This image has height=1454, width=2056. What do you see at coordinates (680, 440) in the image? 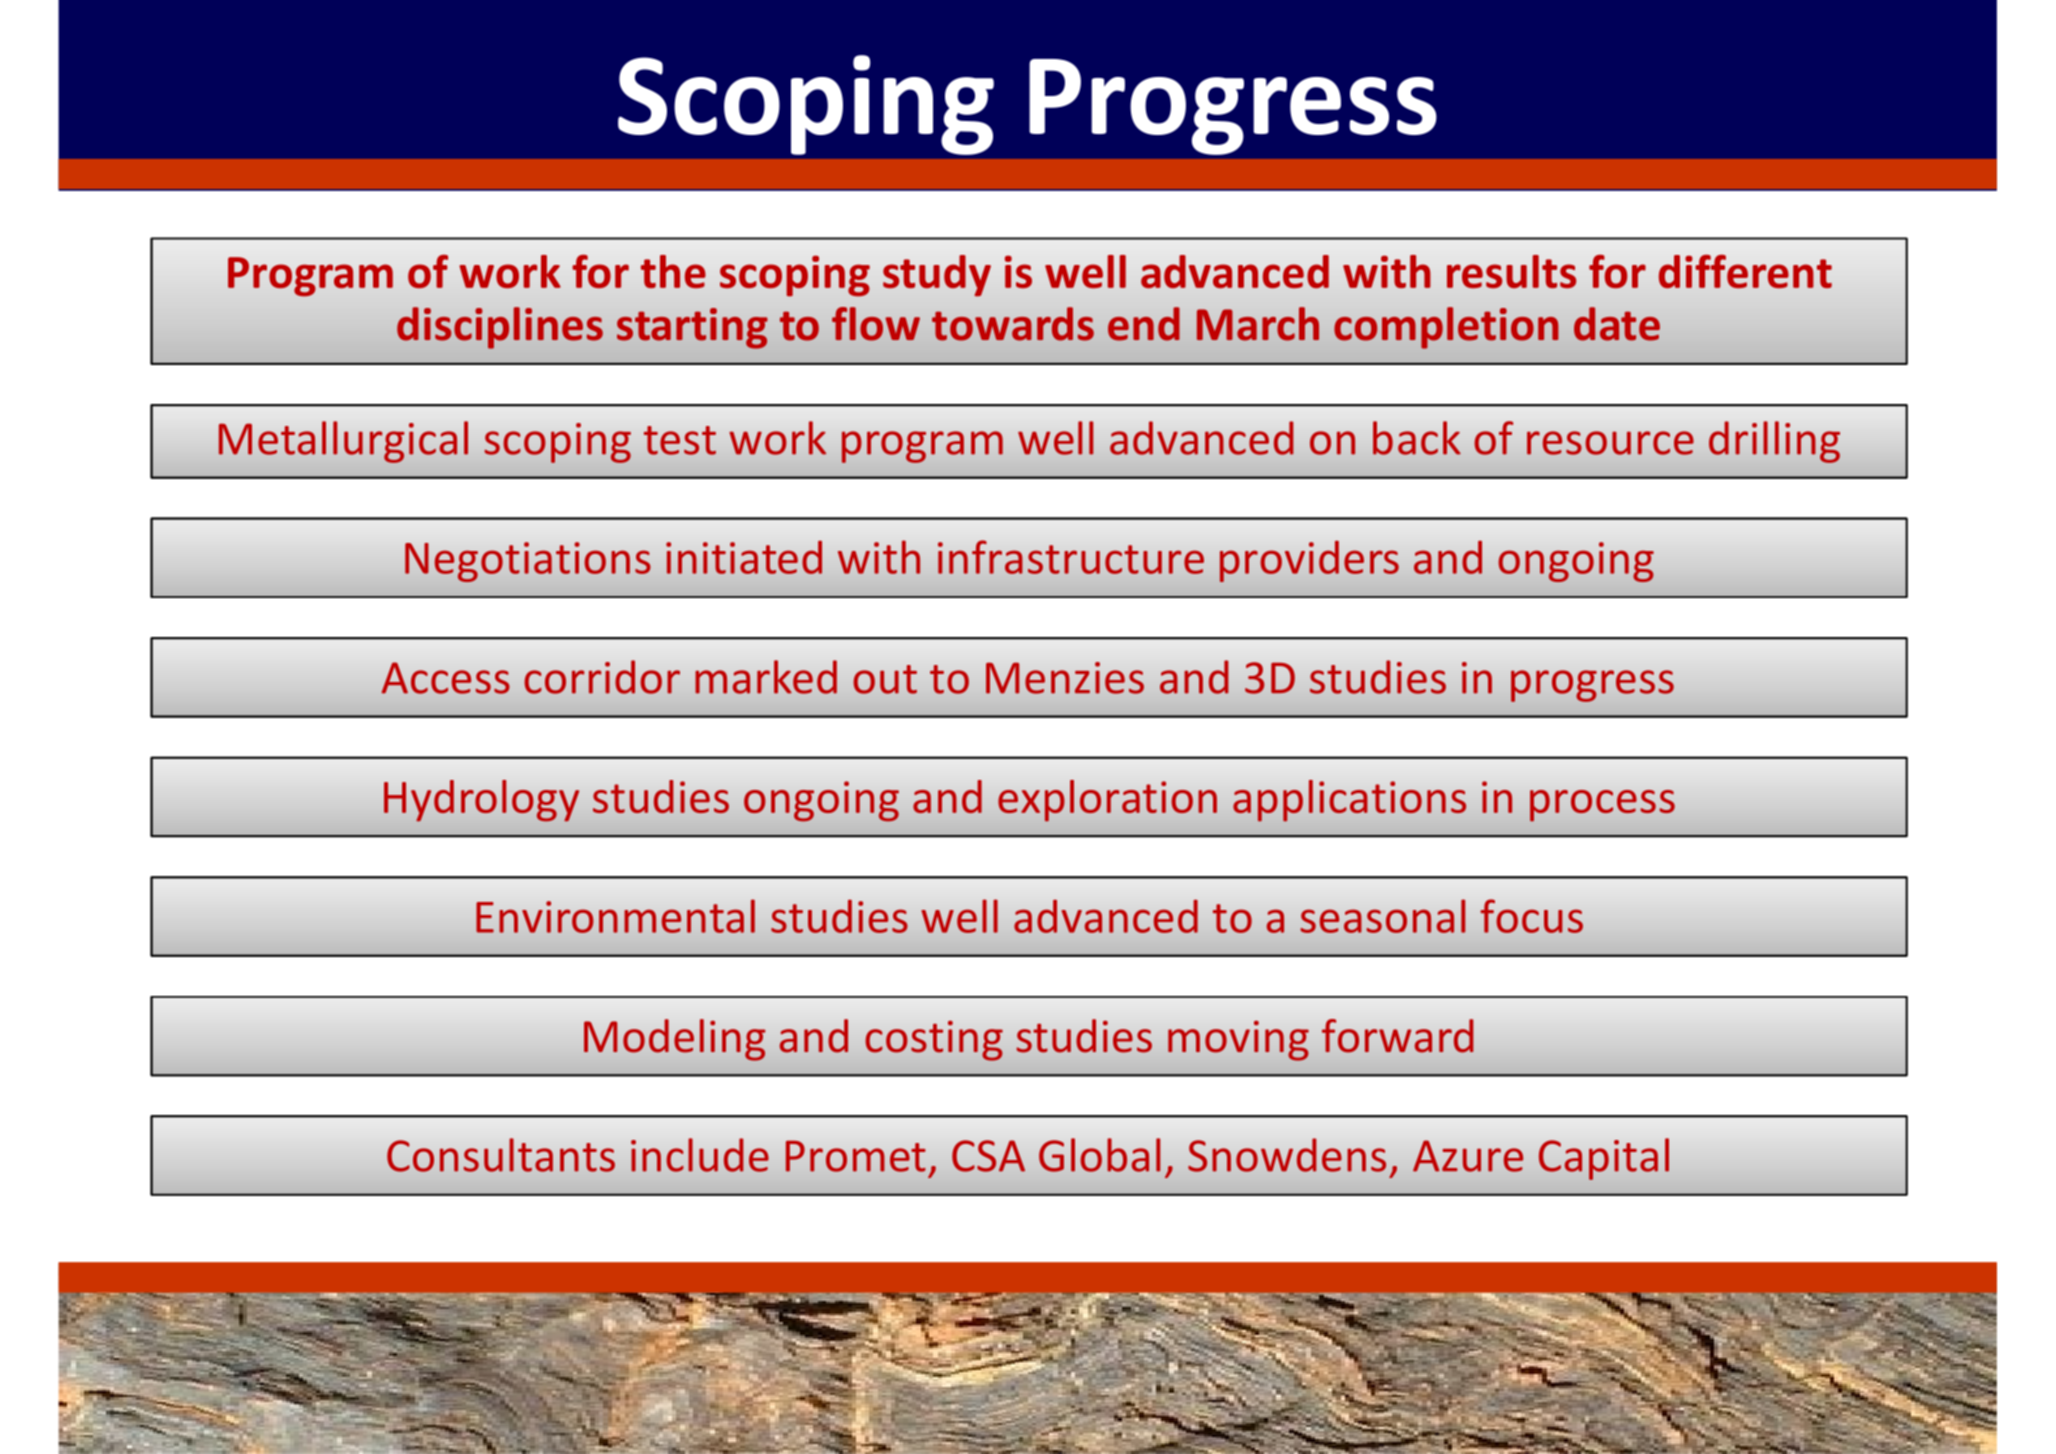
I see `test` at bounding box center [680, 440].
